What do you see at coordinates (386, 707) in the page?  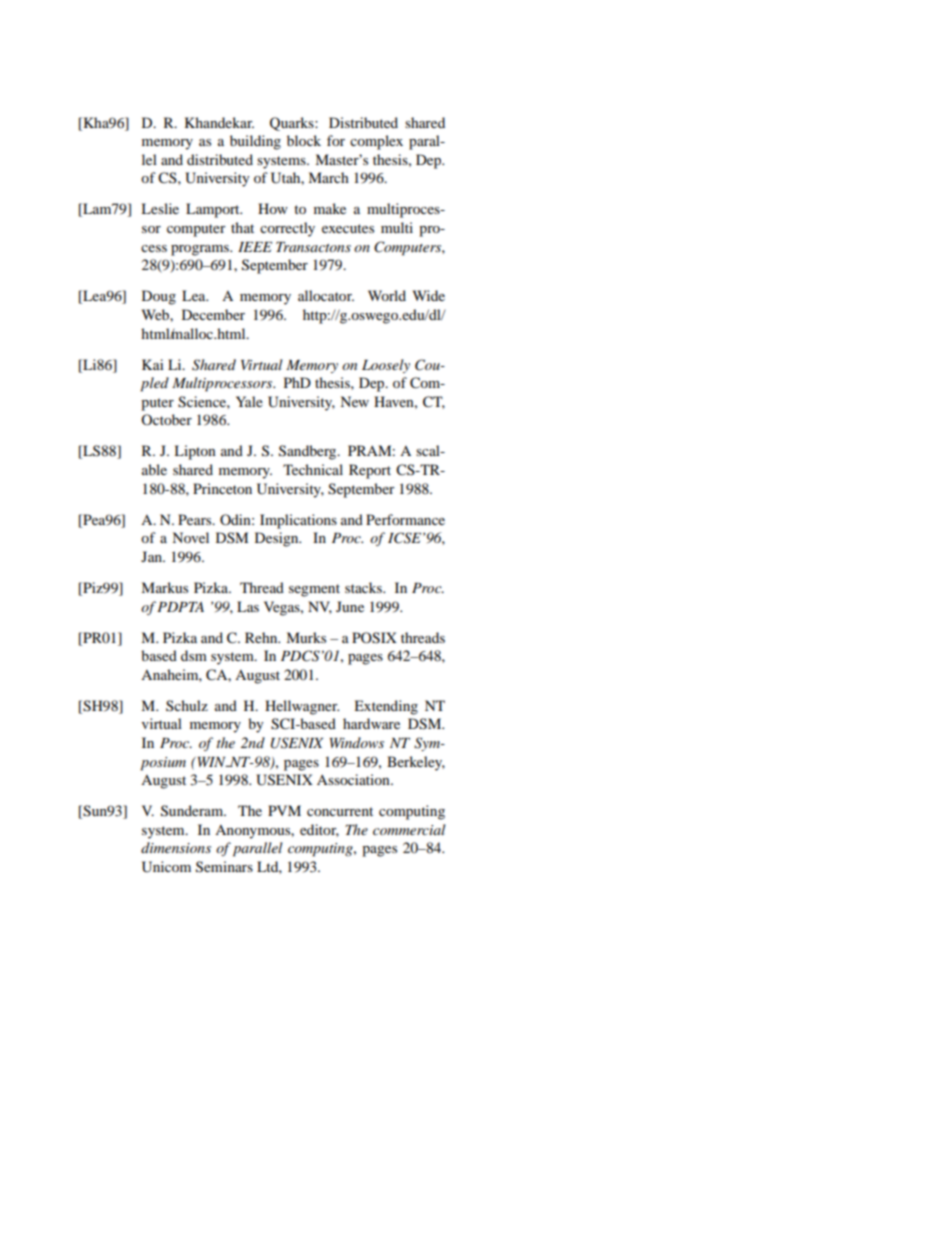 I see `Extending` at bounding box center [386, 707].
